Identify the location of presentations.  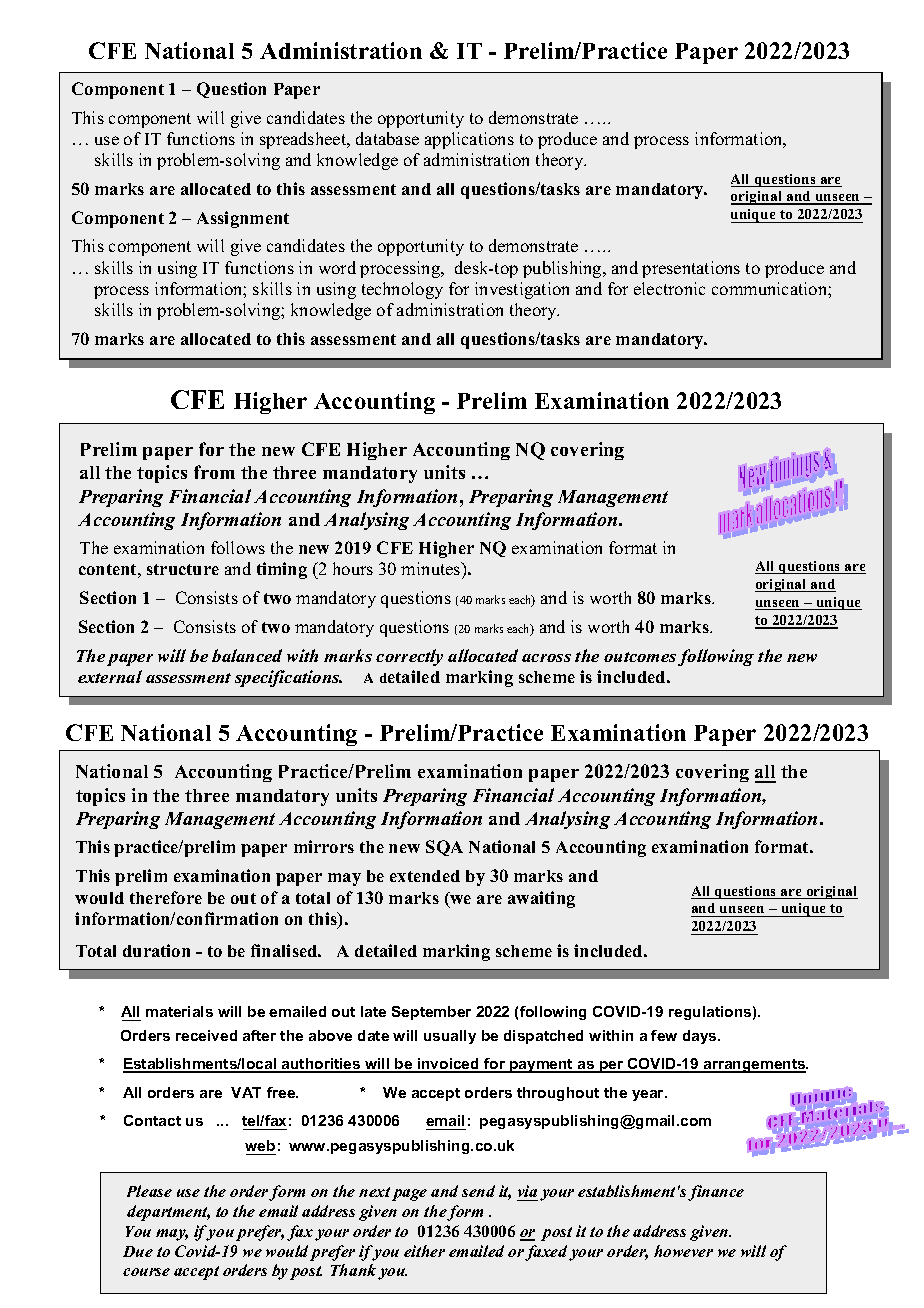
(691, 269).
